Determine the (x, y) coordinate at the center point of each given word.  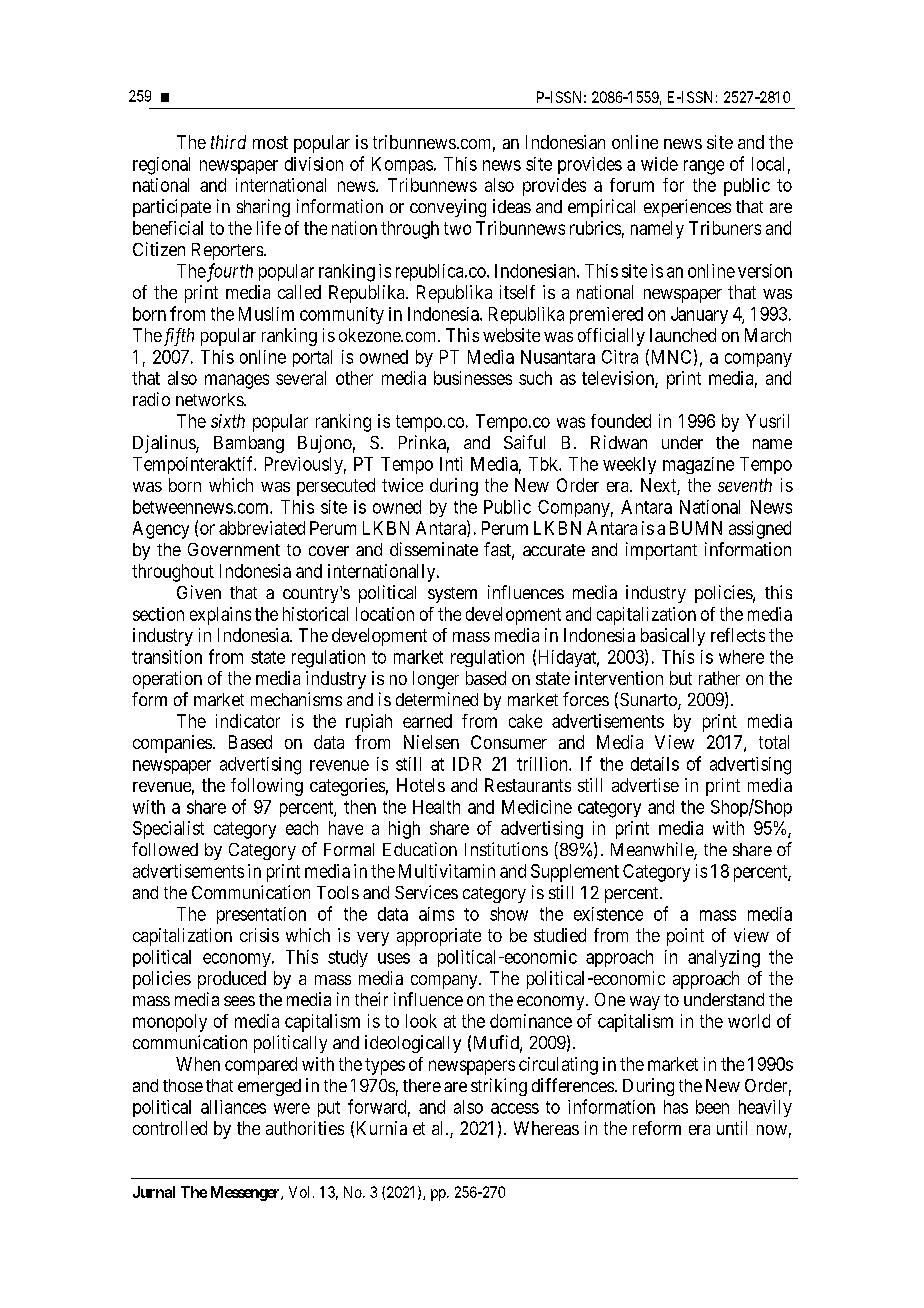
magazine (698, 465)
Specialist (168, 830)
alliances (233, 1107)
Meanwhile (653, 850)
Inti (451, 464)
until (732, 1128)
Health (436, 807)
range (704, 167)
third (228, 142)
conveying (448, 208)
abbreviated (262, 528)
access (515, 1108)
